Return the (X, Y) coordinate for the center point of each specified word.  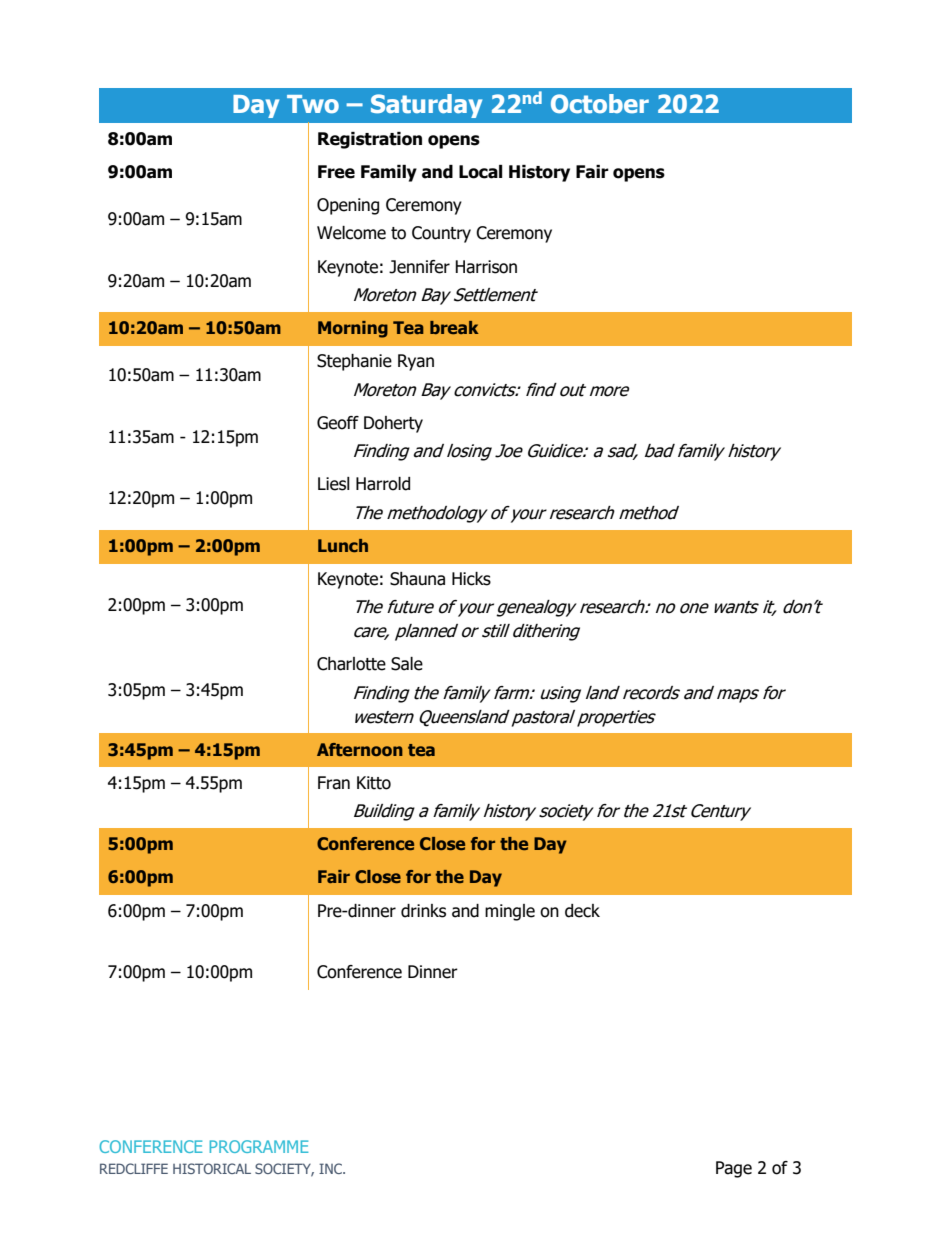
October (600, 104)
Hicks (471, 579)
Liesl (334, 484)
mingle (510, 912)
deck (582, 911)
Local (480, 172)
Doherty (393, 424)
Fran (334, 783)
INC (332, 1168)
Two (313, 104)
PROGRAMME (259, 1146)
